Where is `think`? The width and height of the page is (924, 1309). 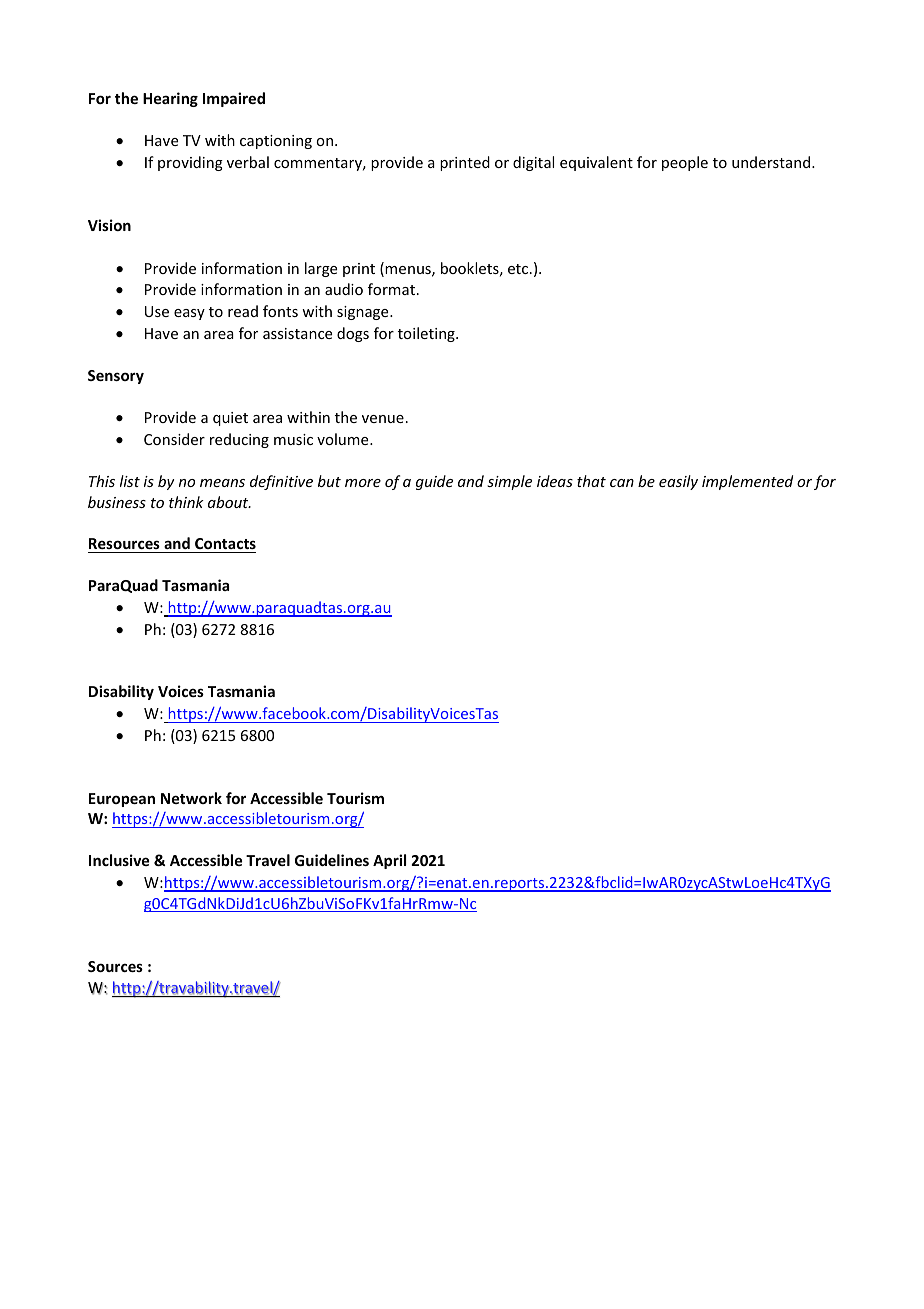 think is located at coordinates (186, 502).
